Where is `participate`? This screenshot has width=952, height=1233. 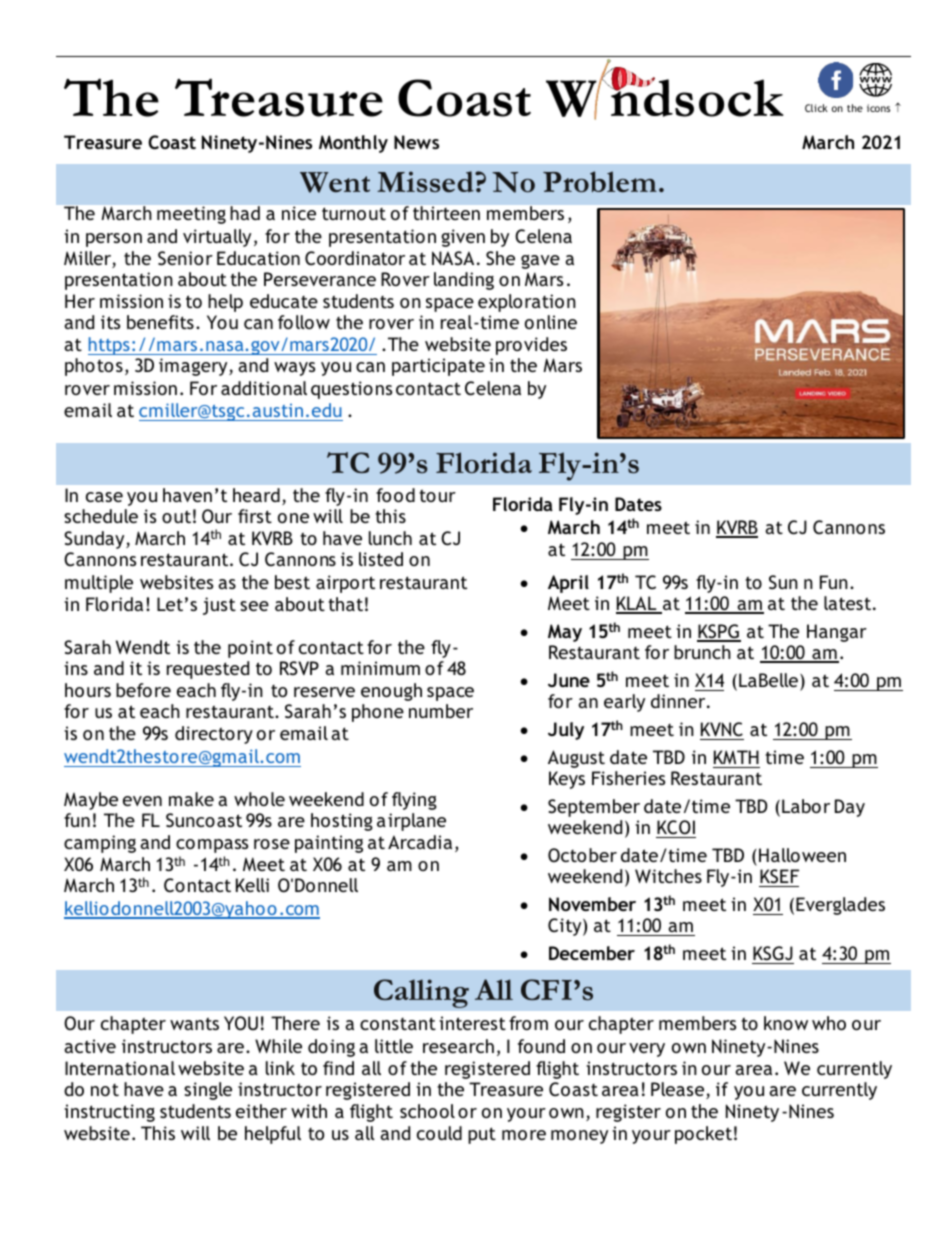 participate is located at coordinates (438, 367).
